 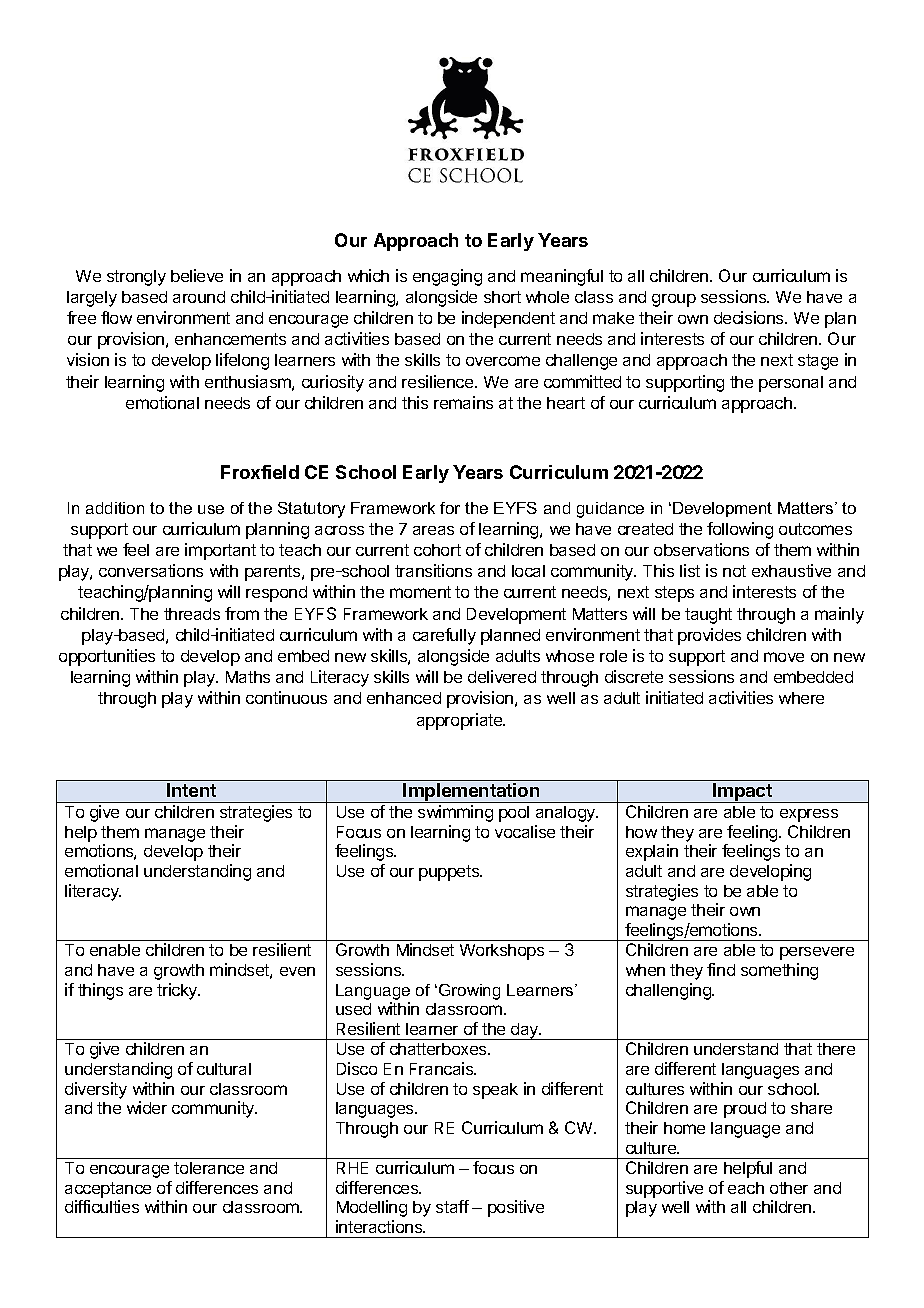 I want to click on short, so click(x=502, y=297).
